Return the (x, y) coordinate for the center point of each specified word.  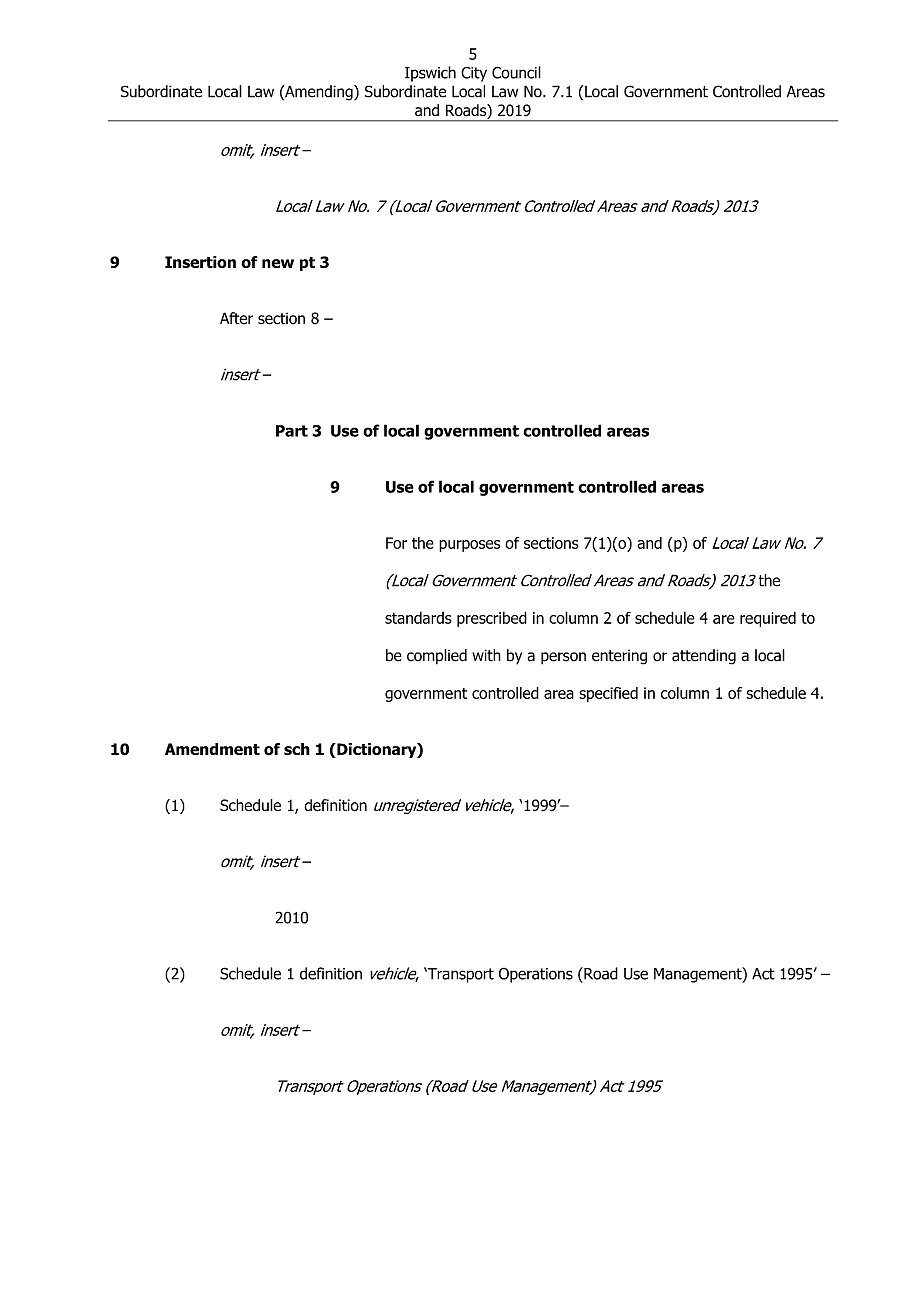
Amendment (212, 749)
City (474, 74)
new (278, 263)
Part (292, 431)
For (396, 543)
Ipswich (430, 74)
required (768, 619)
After (236, 318)
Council (516, 72)
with (486, 655)
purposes (469, 546)
